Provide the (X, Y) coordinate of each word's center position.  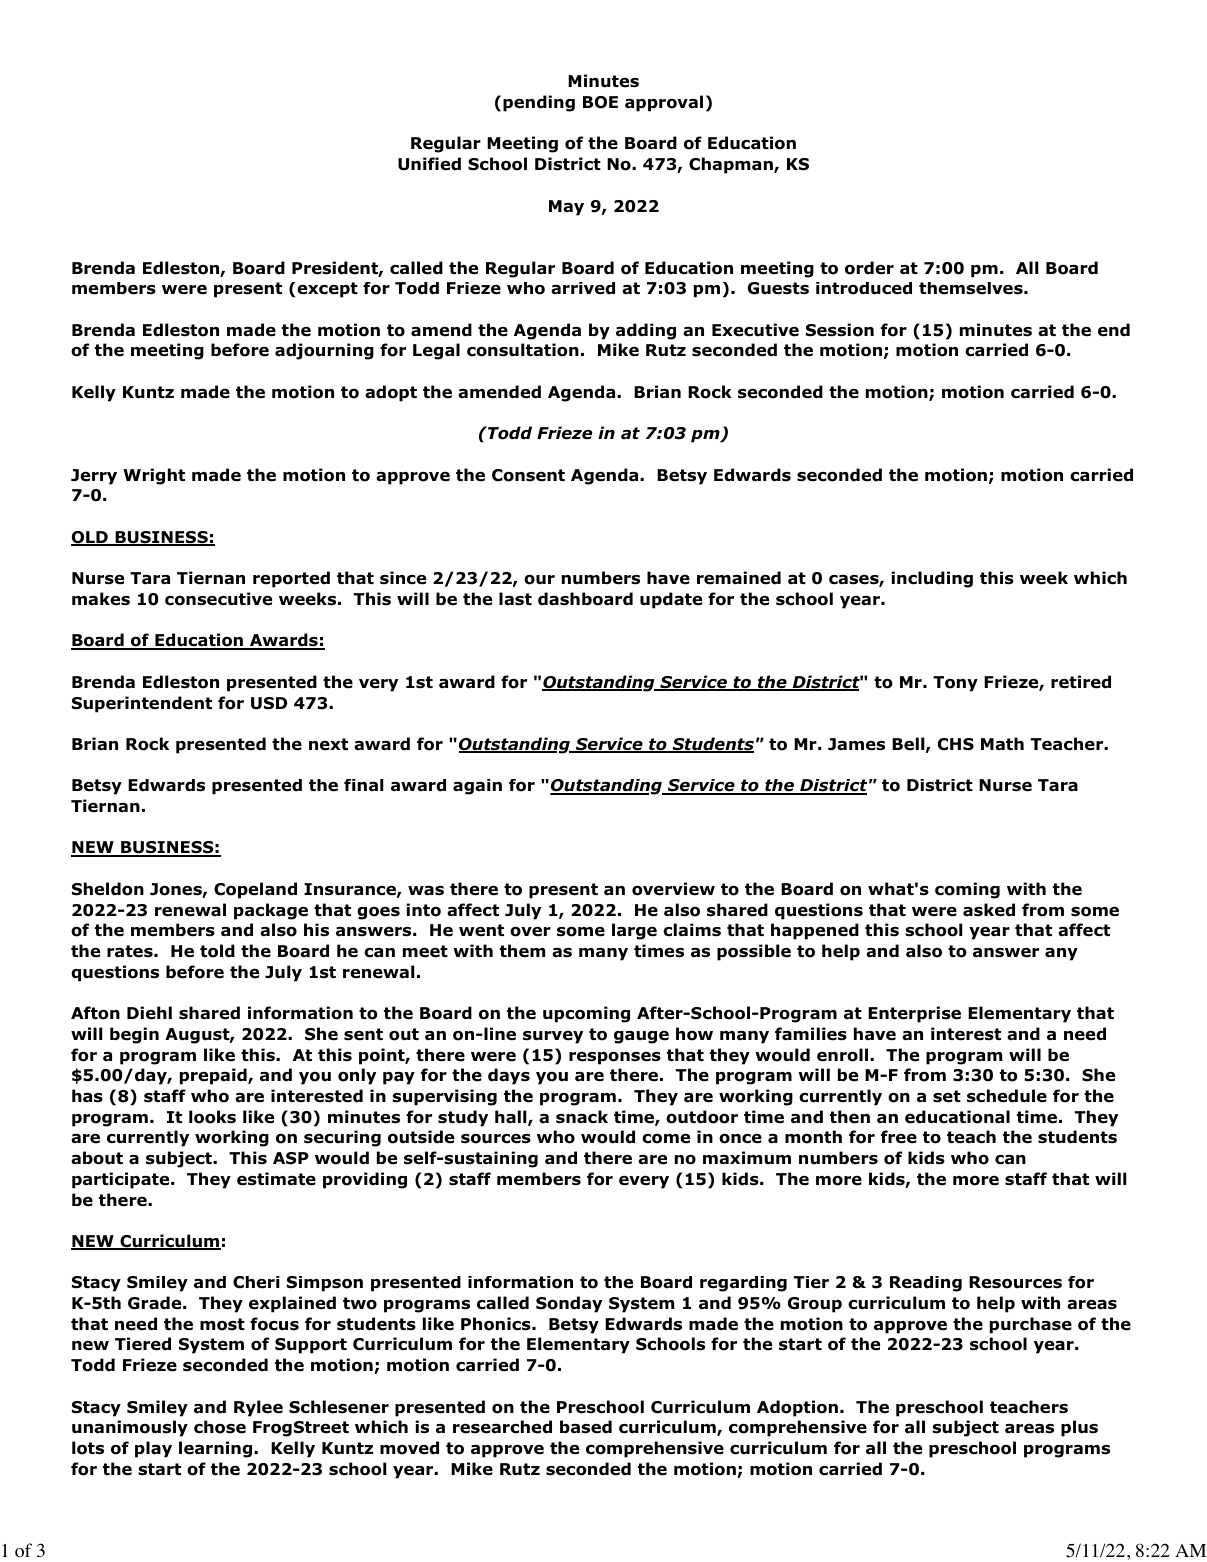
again (477, 787)
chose (220, 1427)
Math (1002, 744)
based (586, 1427)
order (869, 268)
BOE (600, 102)
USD (269, 703)
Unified (429, 164)
